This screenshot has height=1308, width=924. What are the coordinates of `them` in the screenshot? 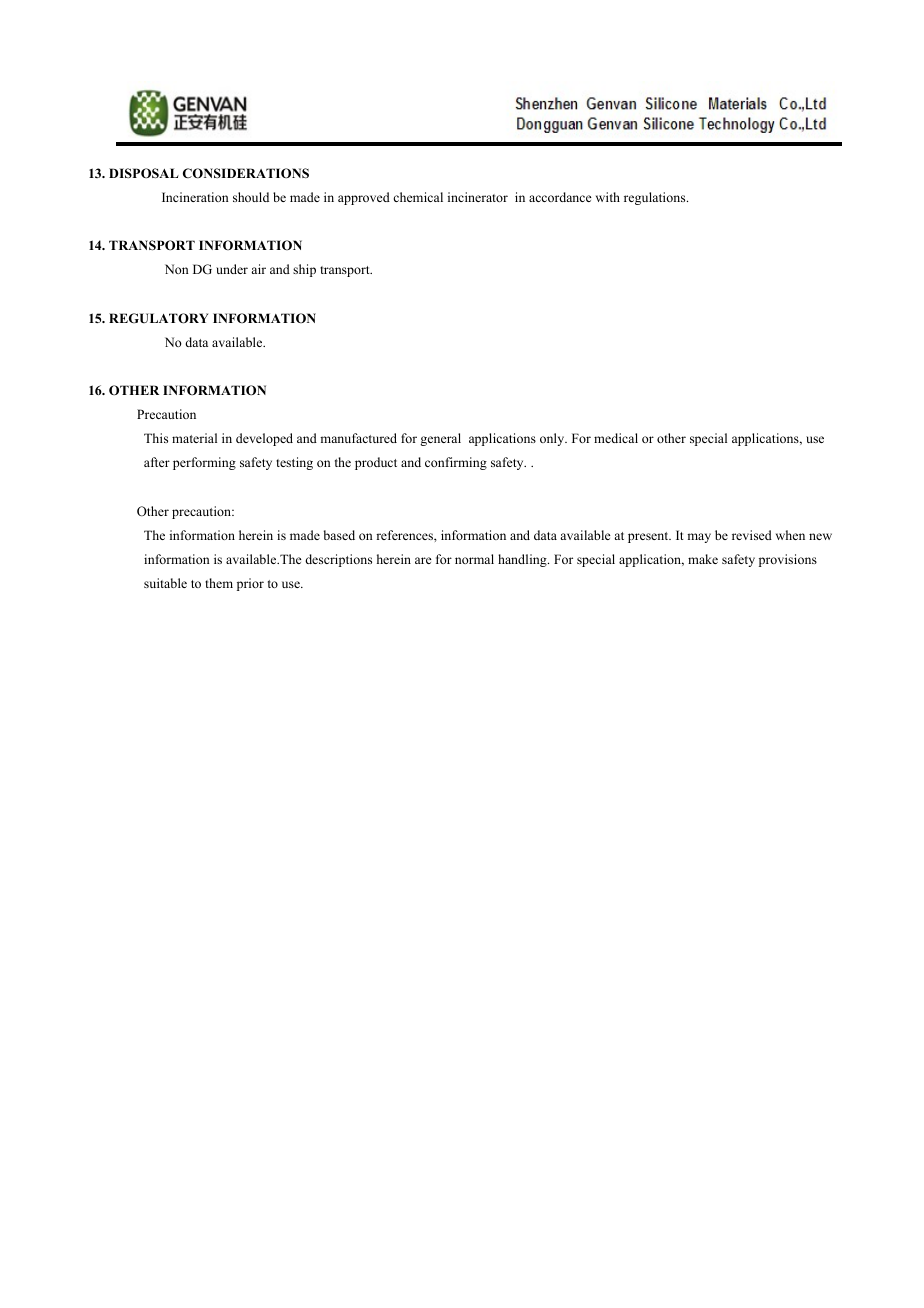 It's located at (219, 583).
